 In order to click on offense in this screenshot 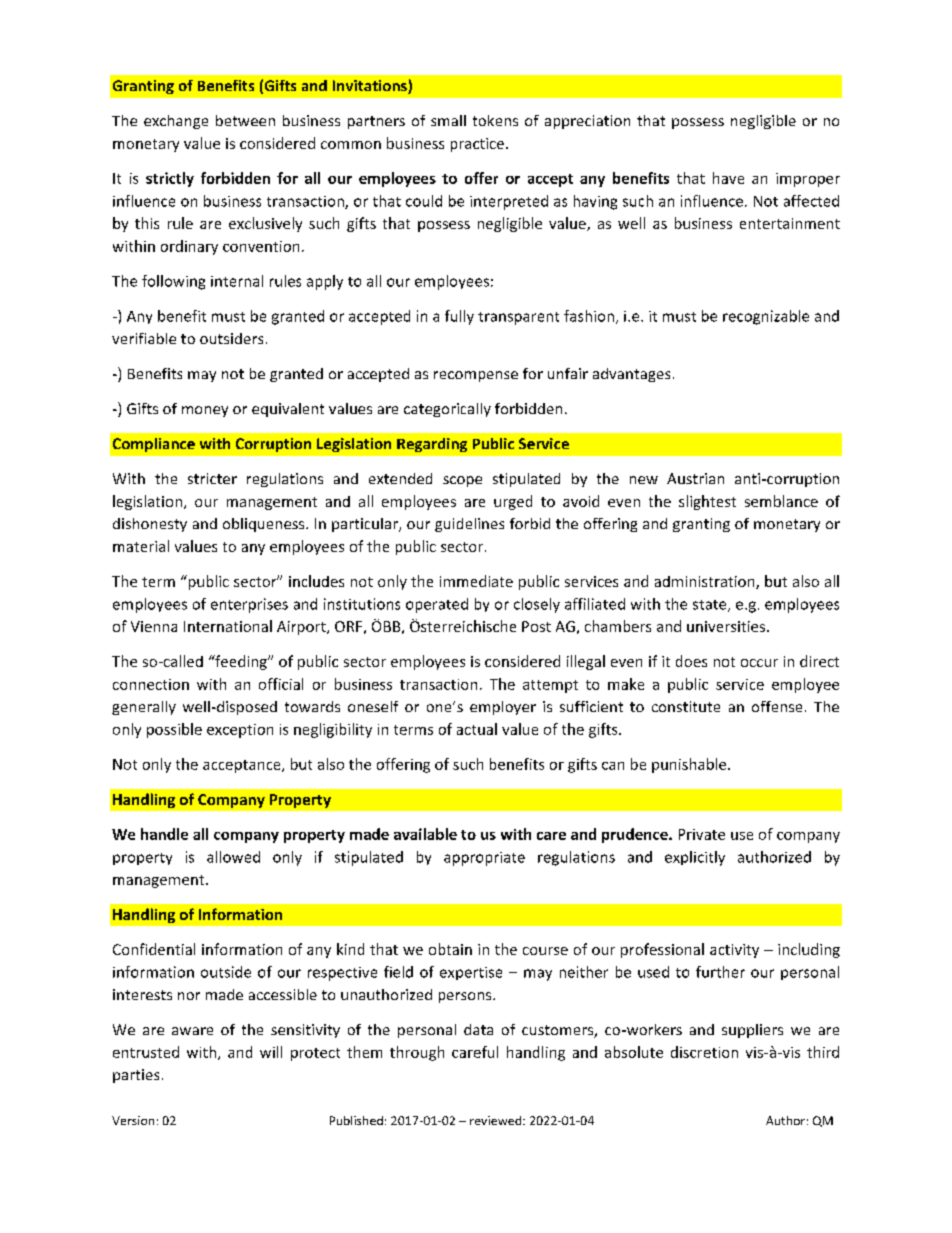, I will do `click(777, 706)`.
